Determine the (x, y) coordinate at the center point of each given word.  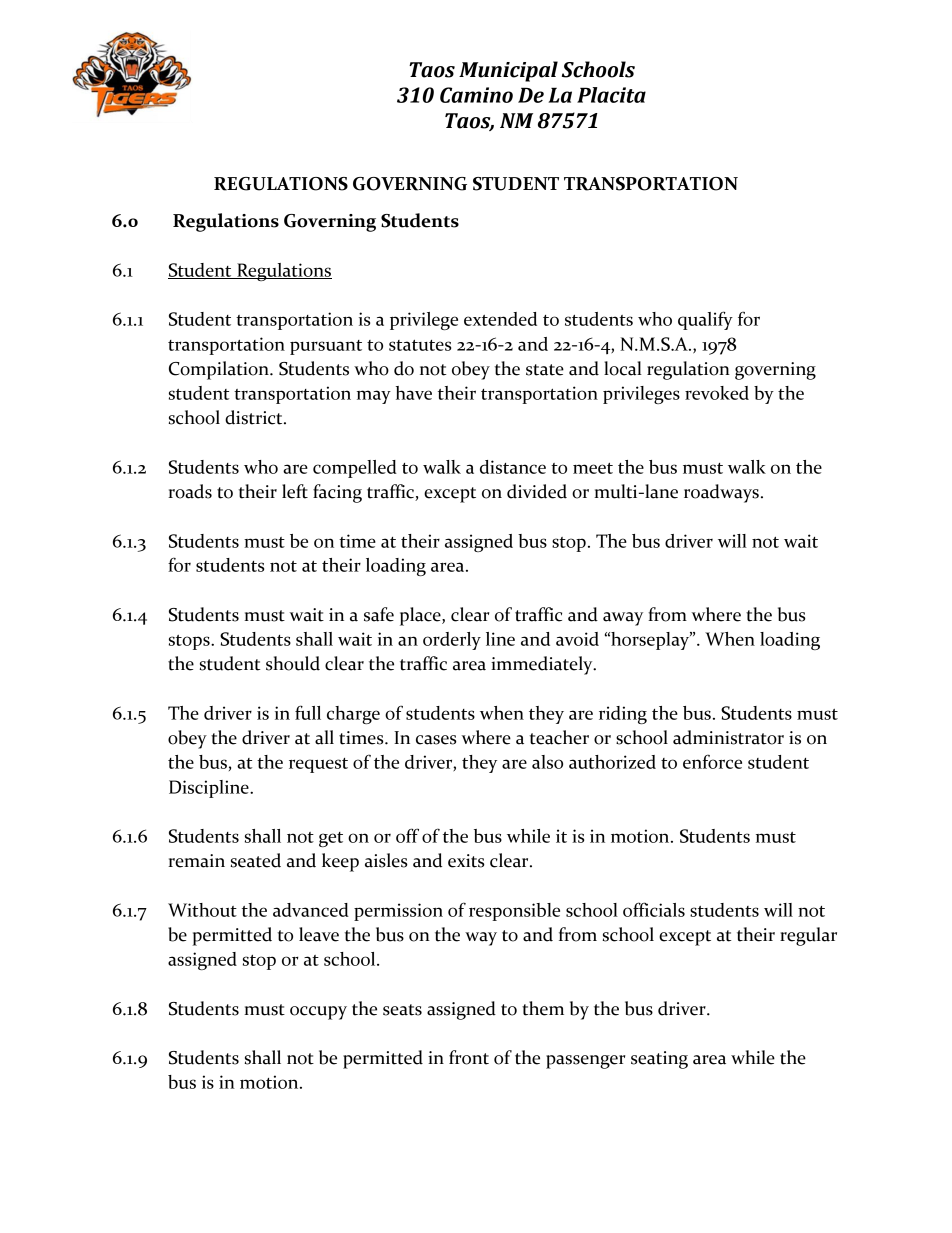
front (469, 1057)
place (421, 616)
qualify (705, 320)
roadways (721, 493)
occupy (318, 1013)
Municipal (508, 71)
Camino (476, 95)
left (295, 491)
